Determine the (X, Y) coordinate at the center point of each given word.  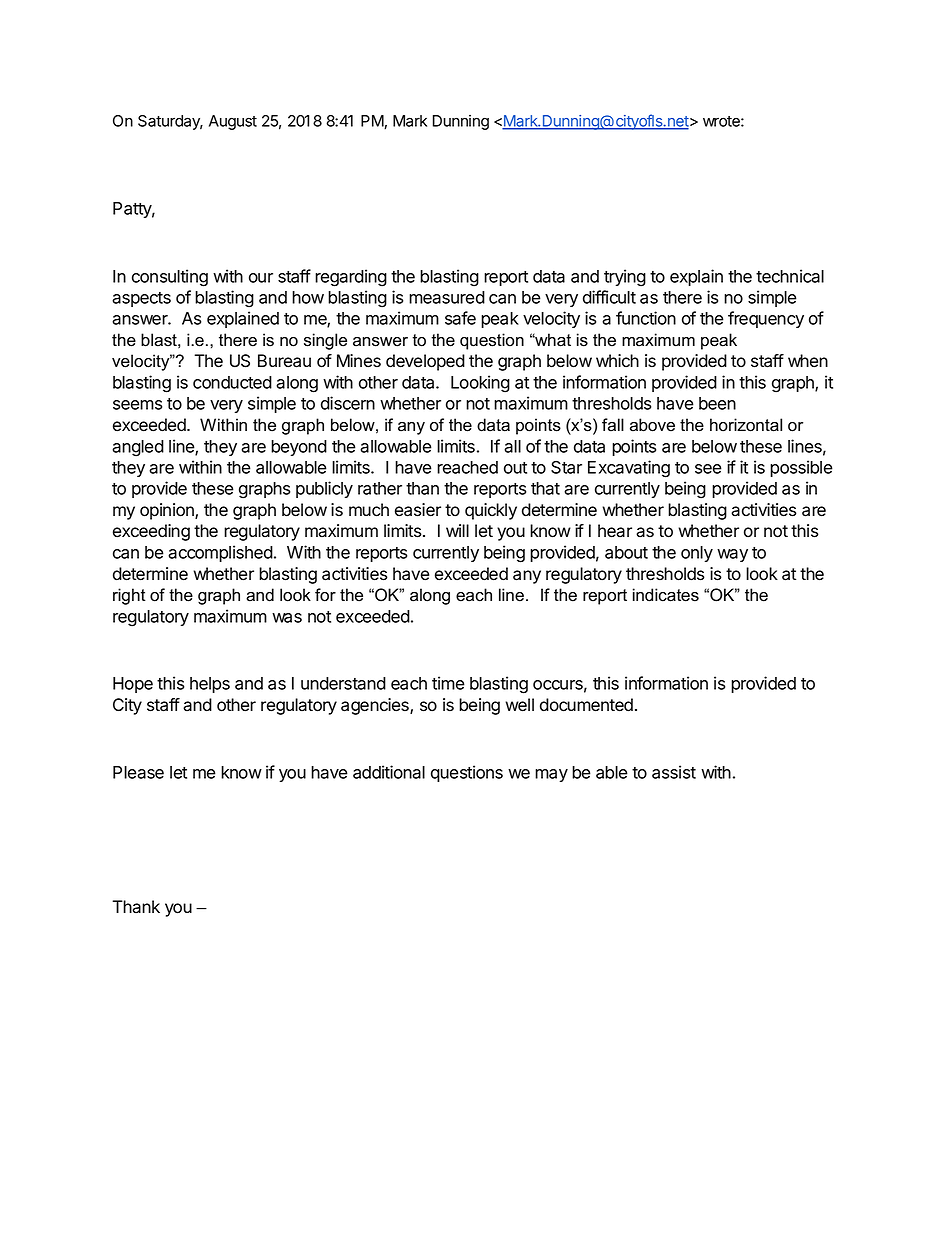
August (233, 122)
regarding (351, 278)
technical (790, 276)
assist (674, 772)
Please (138, 772)
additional (389, 772)
